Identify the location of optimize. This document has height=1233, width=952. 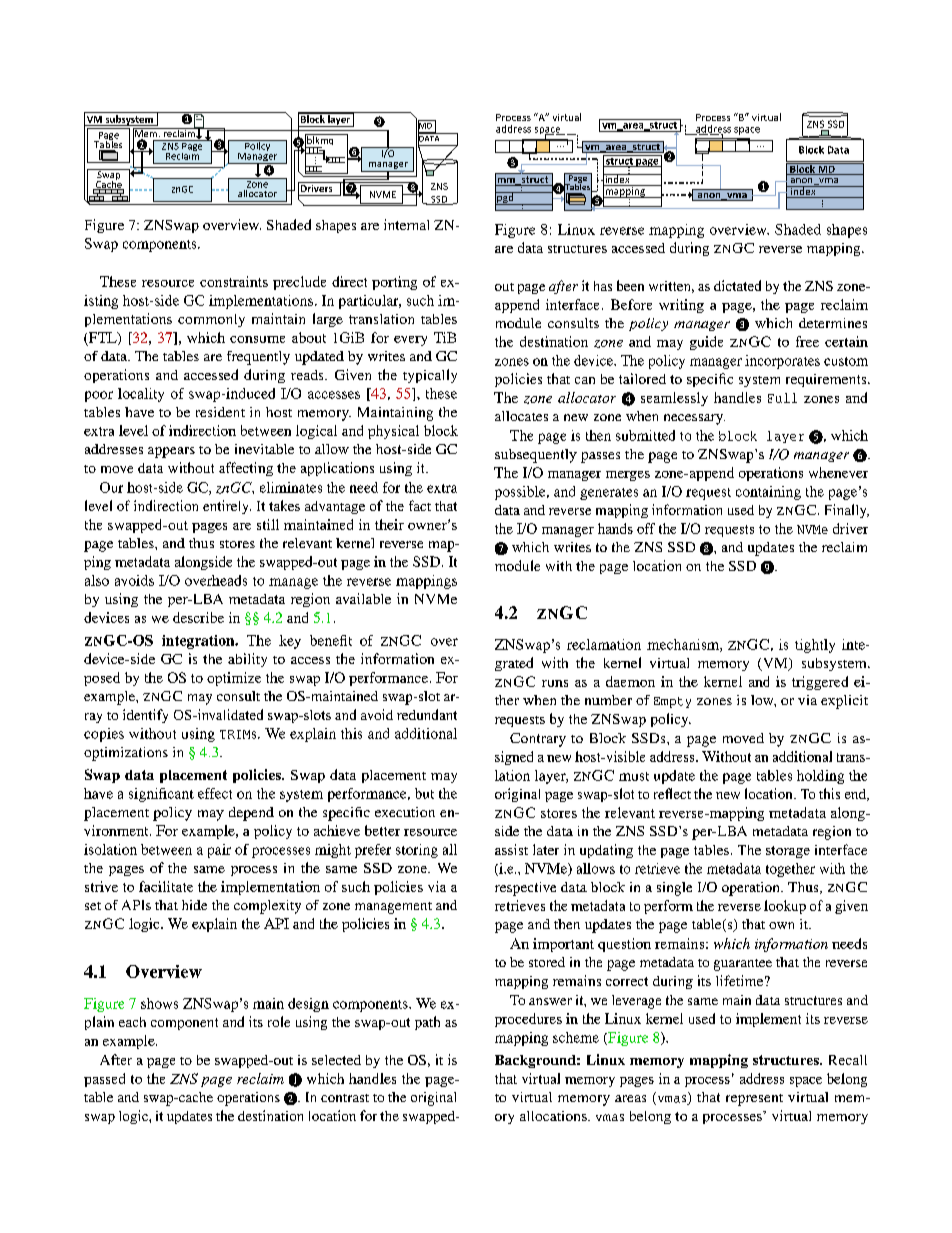
(234, 679).
